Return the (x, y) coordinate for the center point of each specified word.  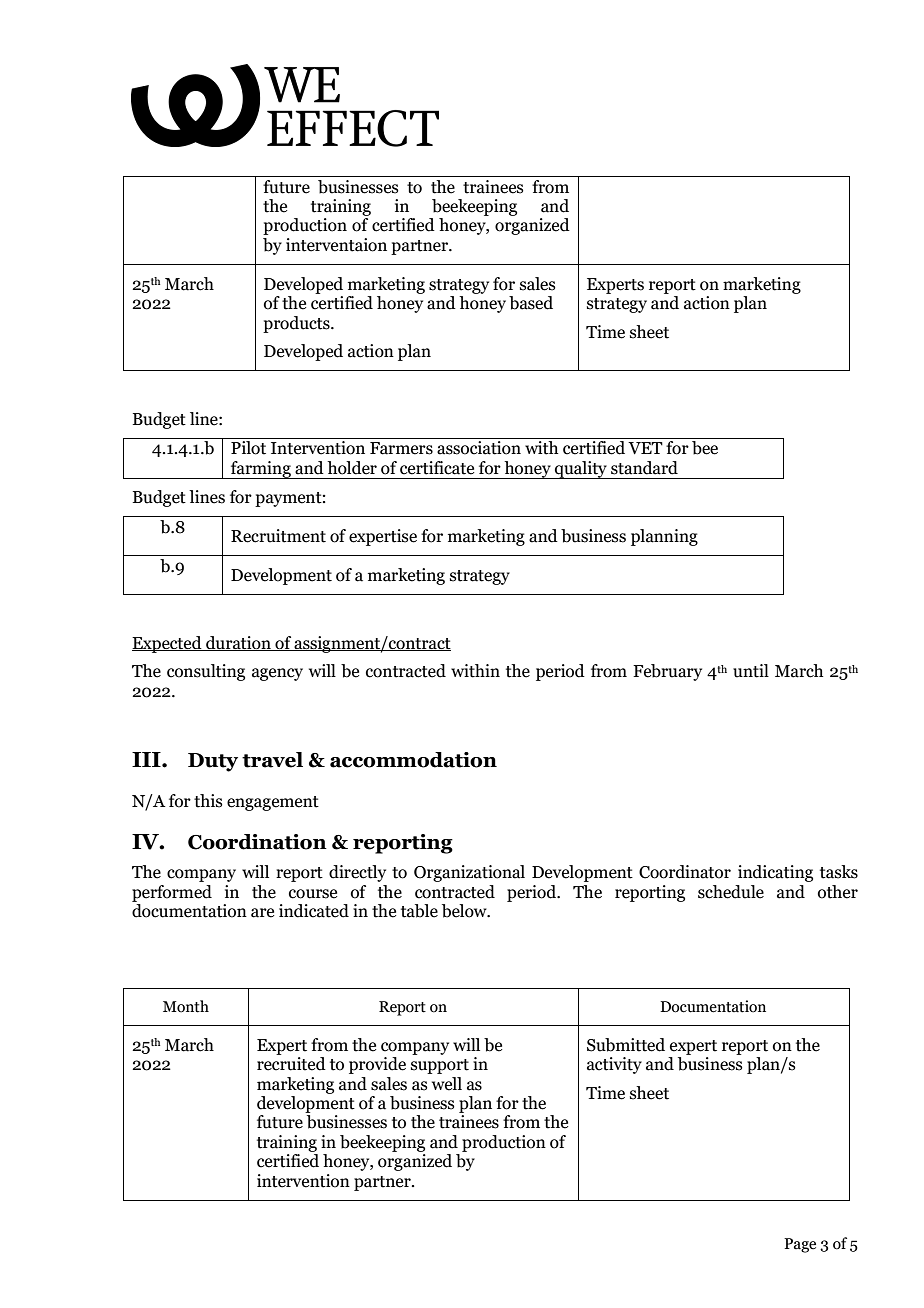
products (297, 324)
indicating (775, 873)
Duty (213, 762)
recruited (291, 1064)
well (447, 1084)
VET (645, 448)
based (531, 303)
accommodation (413, 760)
